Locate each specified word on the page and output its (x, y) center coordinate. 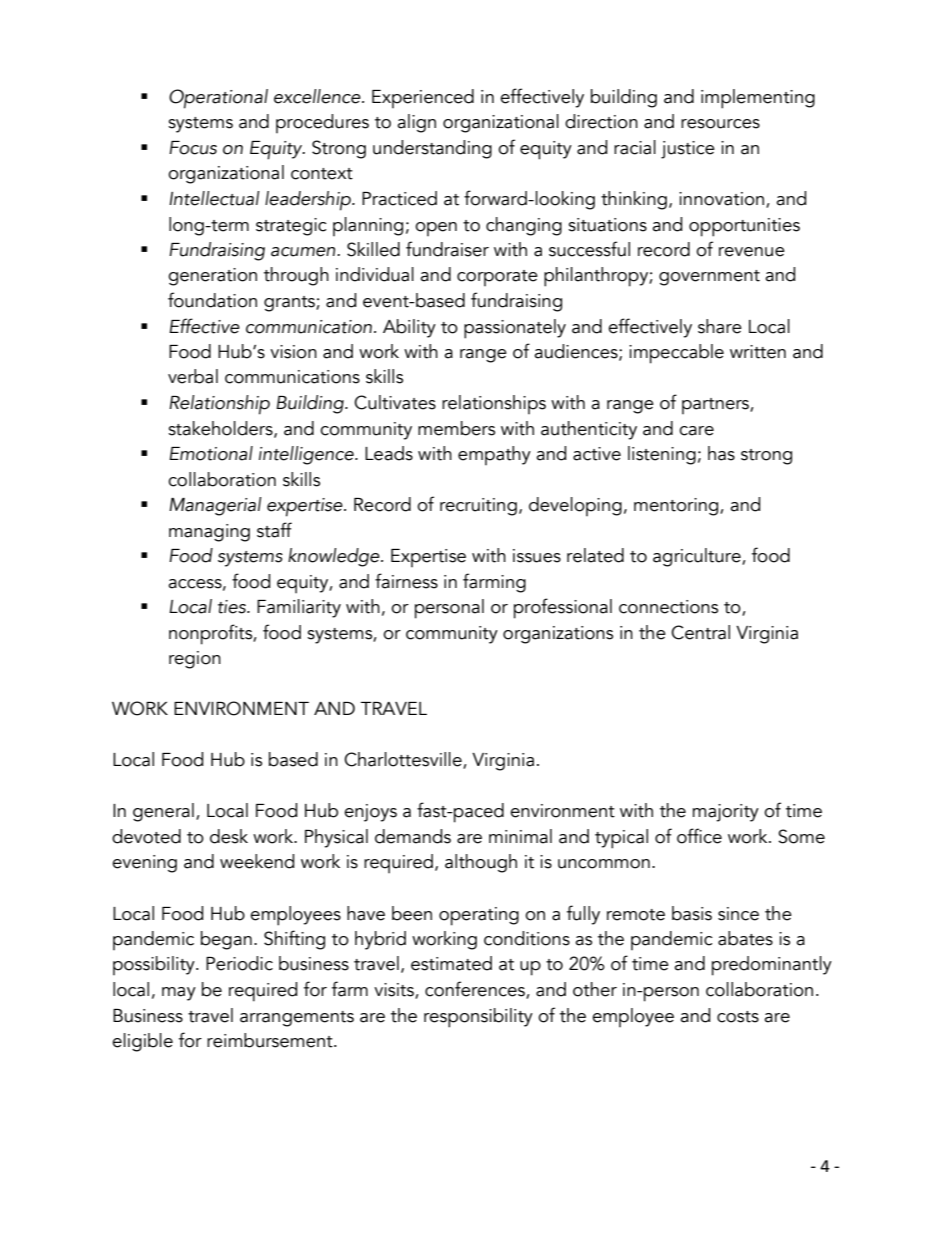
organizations (558, 635)
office (699, 836)
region (195, 660)
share (720, 326)
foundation (212, 300)
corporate (497, 278)
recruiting (478, 507)
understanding (432, 149)
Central (700, 632)
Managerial (215, 506)
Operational (218, 99)
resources (720, 124)
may (179, 994)
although (481, 863)
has (721, 453)
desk (229, 836)
